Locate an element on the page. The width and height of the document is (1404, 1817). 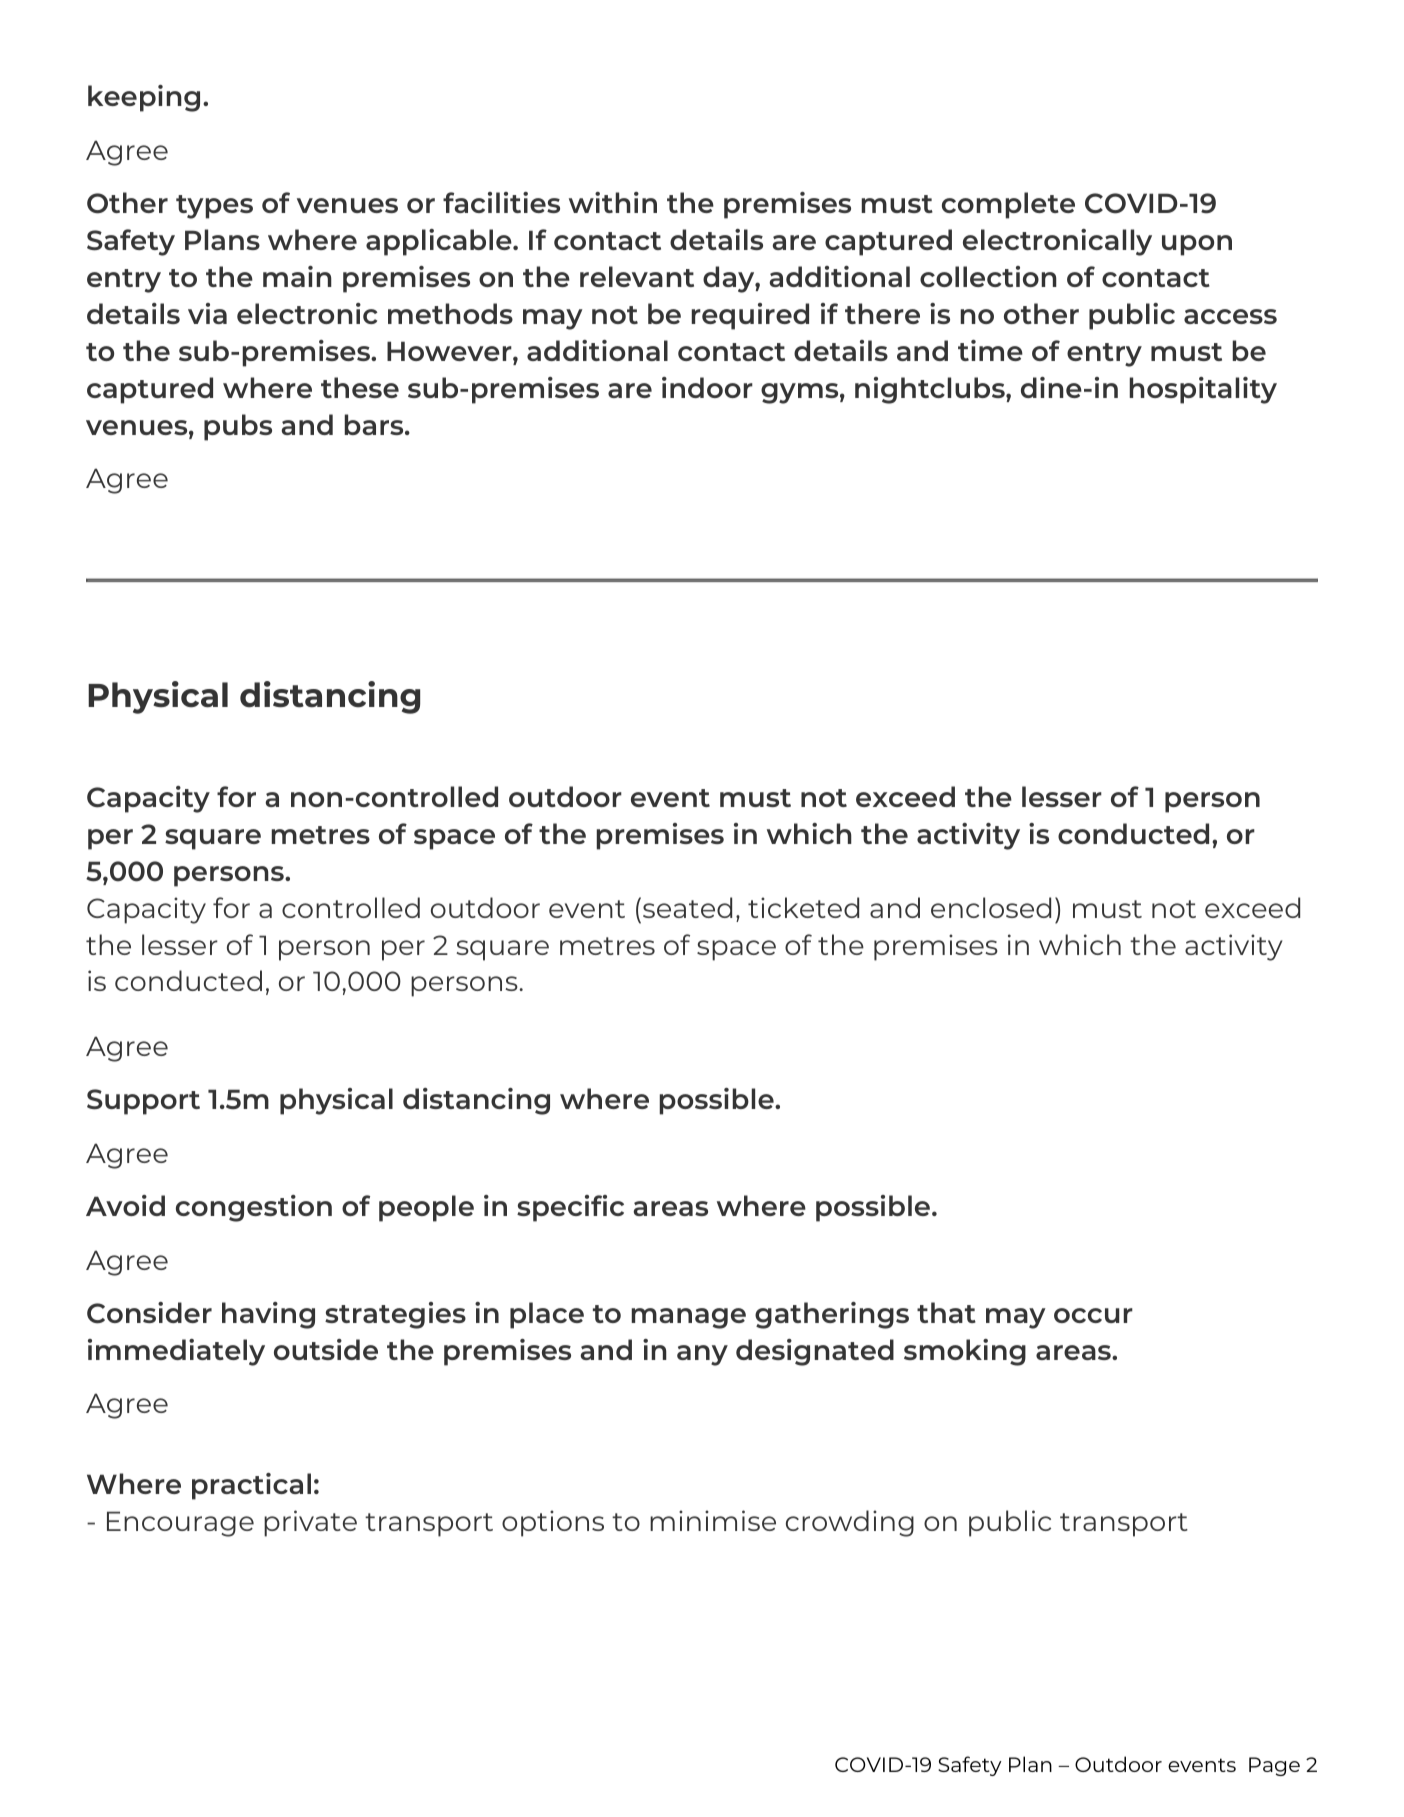
minimise is located at coordinates (713, 1520).
